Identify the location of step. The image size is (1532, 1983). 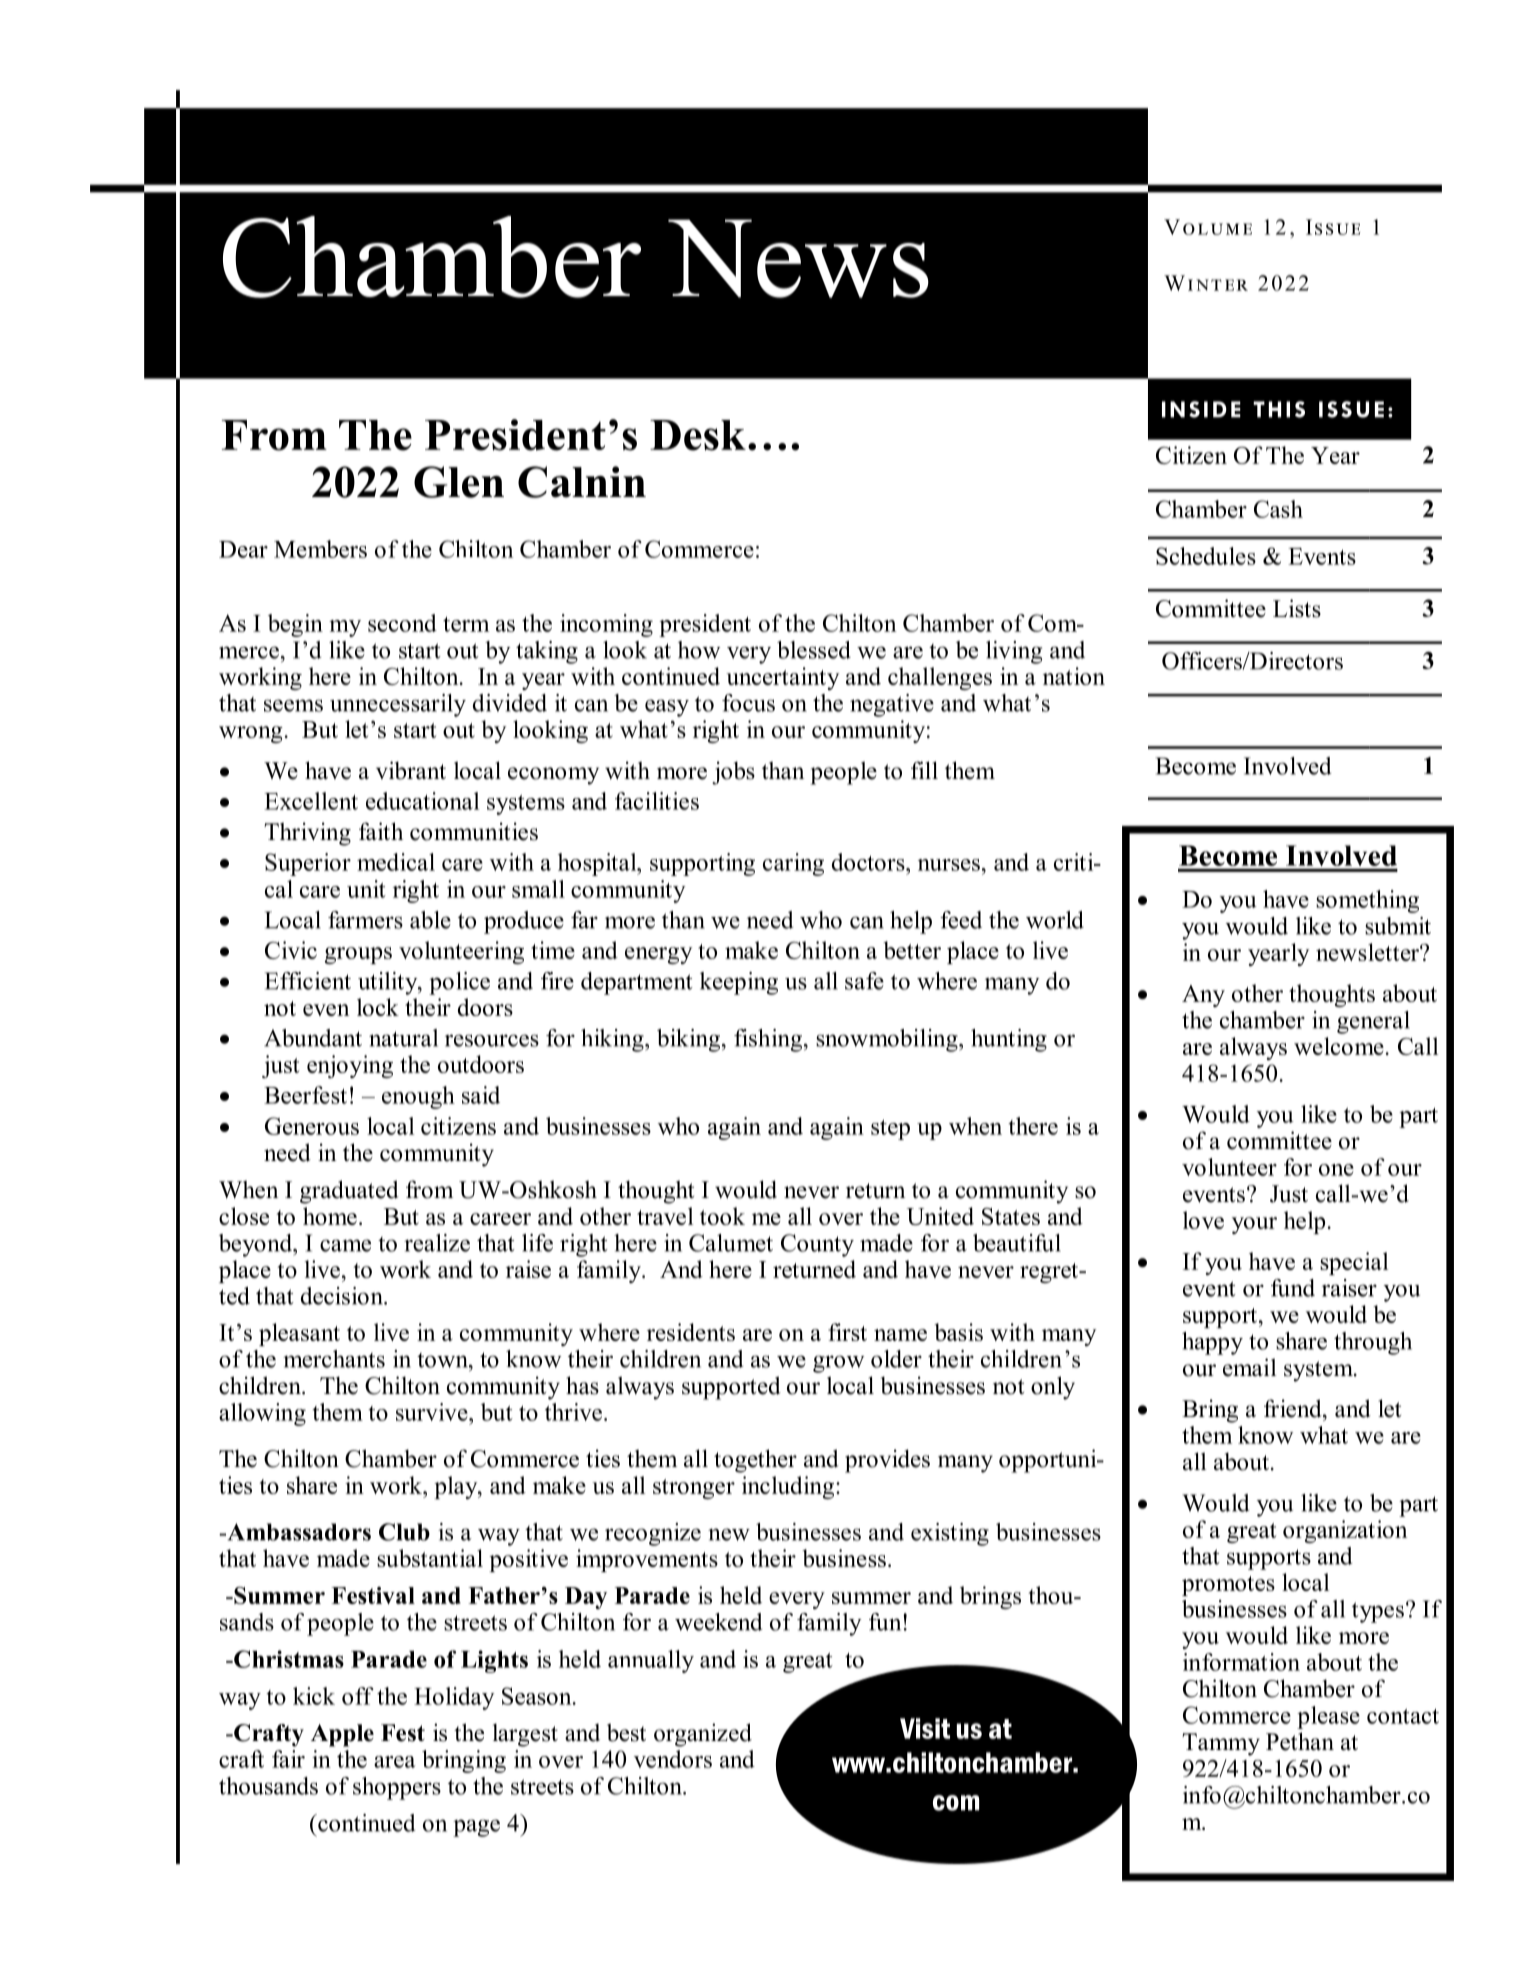
(890, 1130).
